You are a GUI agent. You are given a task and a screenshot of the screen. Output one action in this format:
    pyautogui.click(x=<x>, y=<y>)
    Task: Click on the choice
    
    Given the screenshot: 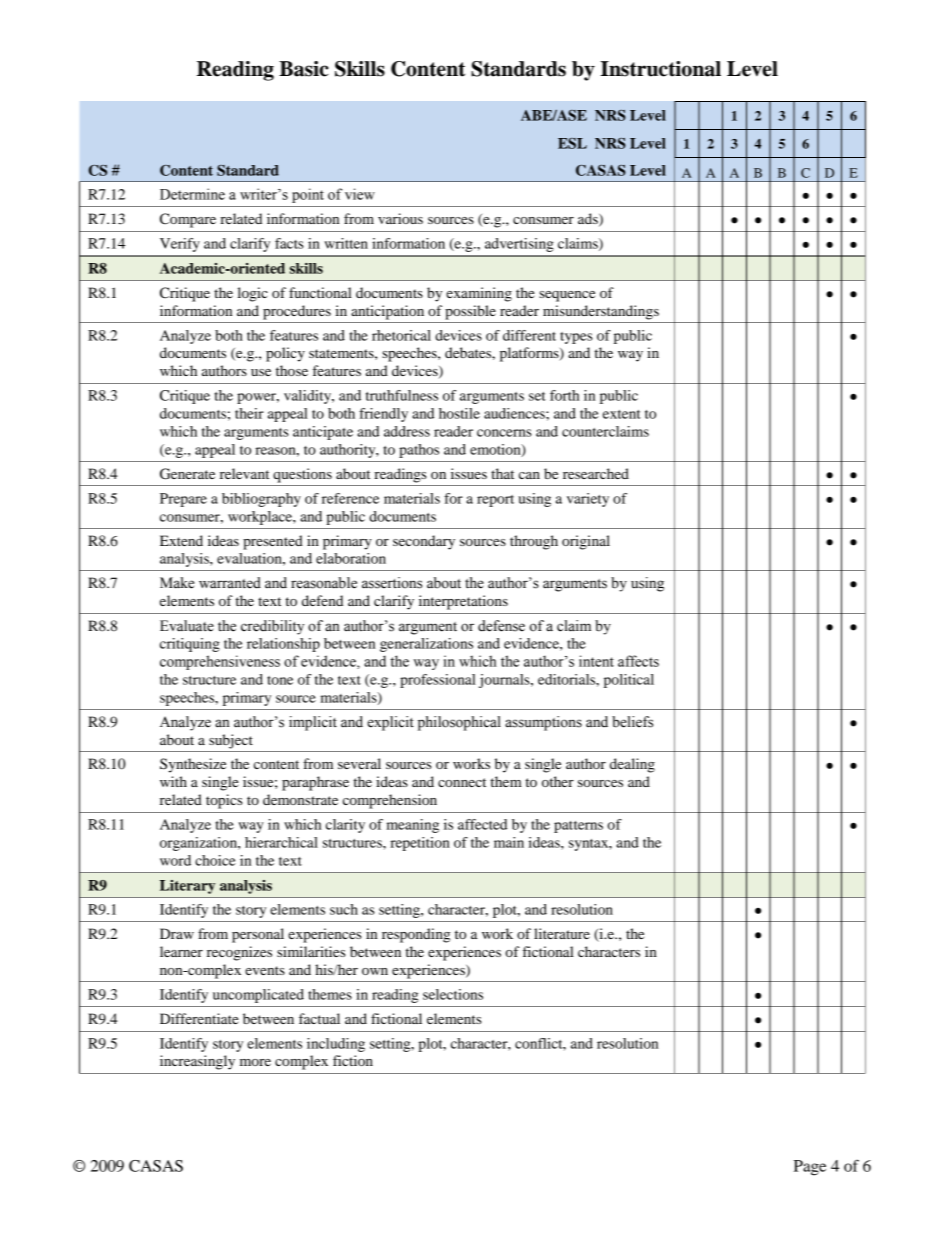 What is the action you would take?
    pyautogui.click(x=215, y=860)
